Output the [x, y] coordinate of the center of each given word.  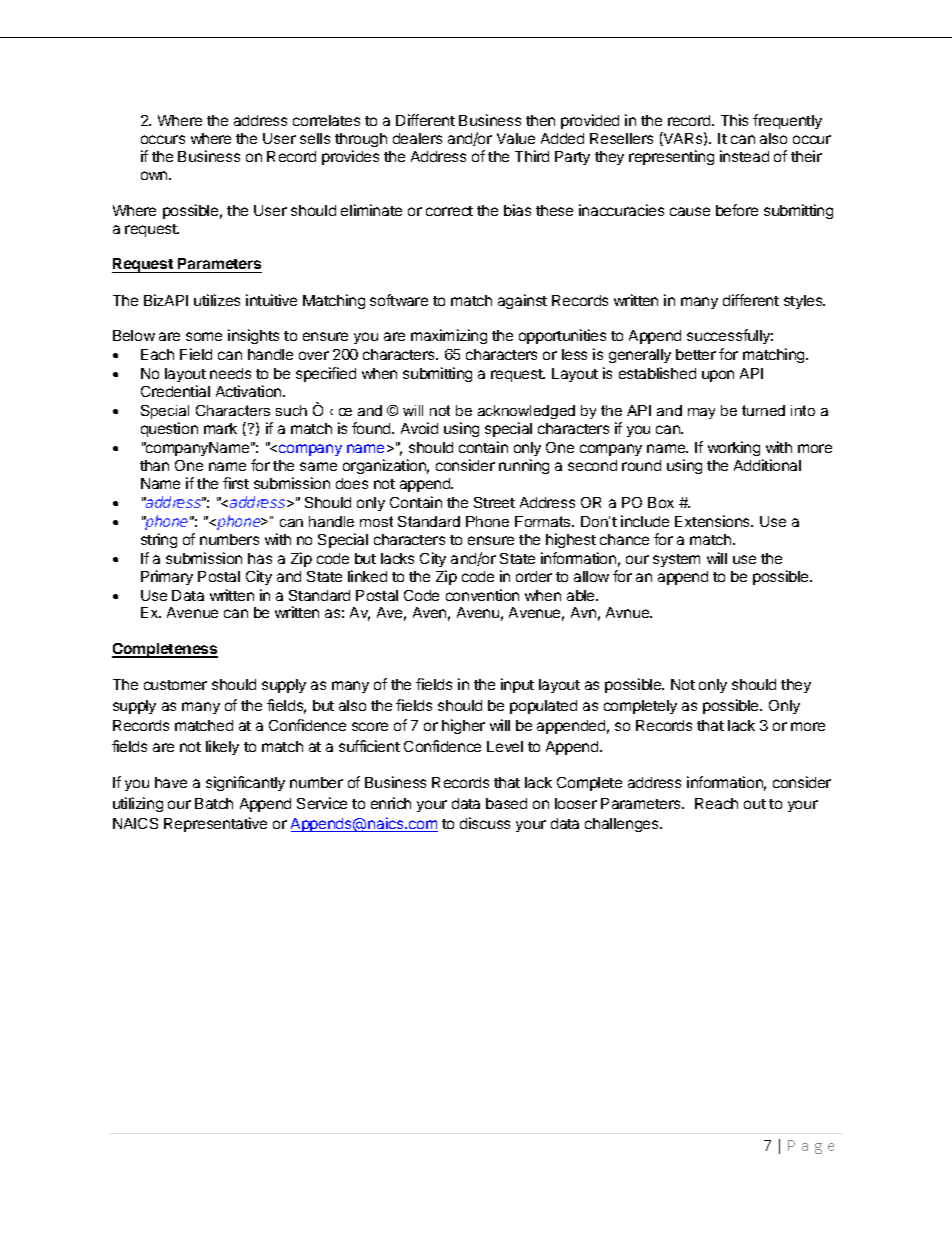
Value [516, 138]
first [236, 483]
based [506, 803]
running [524, 466]
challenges [623, 825]
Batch [214, 803]
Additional [767, 465]
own [155, 175]
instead [744, 156]
